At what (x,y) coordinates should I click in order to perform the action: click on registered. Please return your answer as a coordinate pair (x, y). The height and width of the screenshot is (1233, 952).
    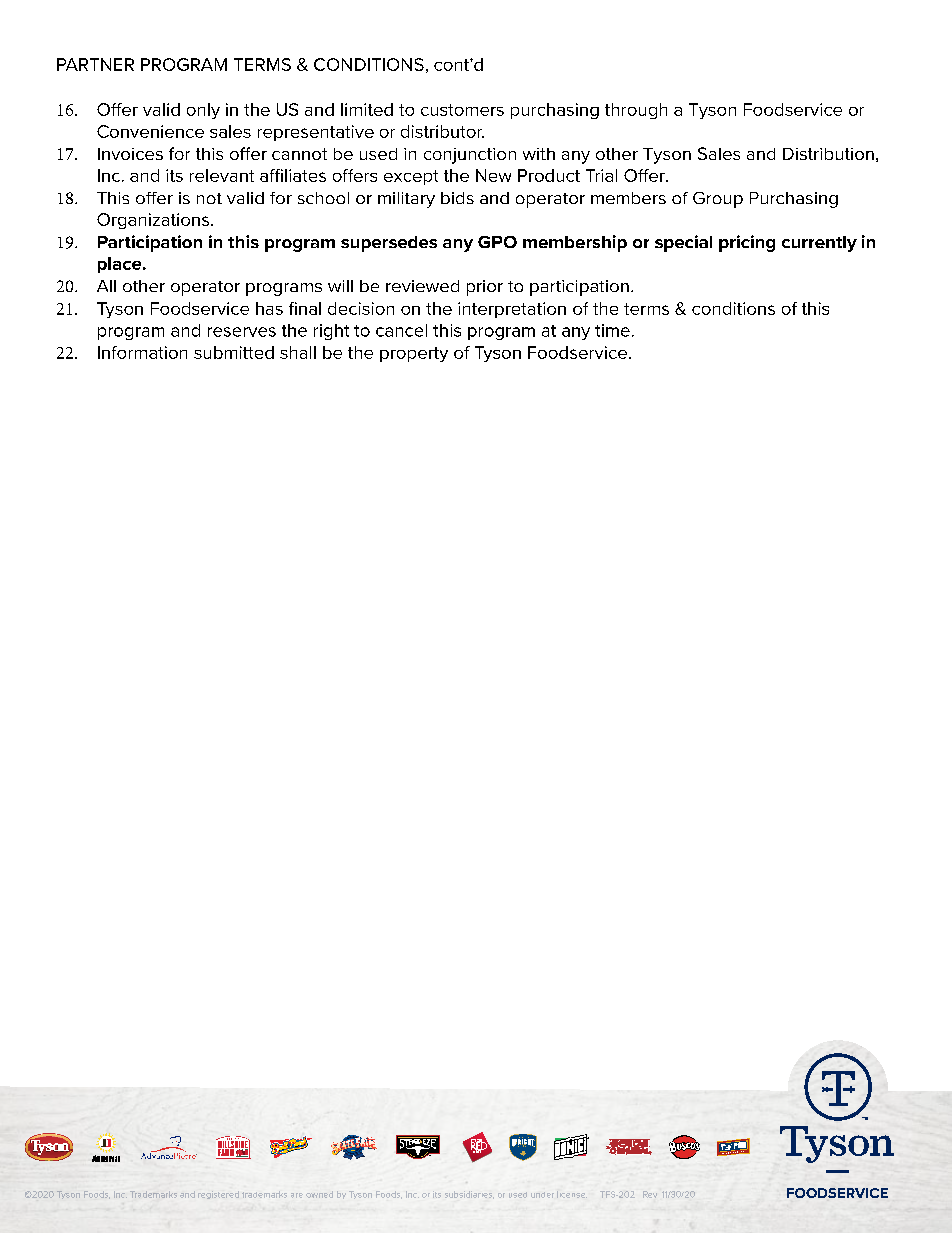
    Looking at the image, I should click on (218, 1195).
